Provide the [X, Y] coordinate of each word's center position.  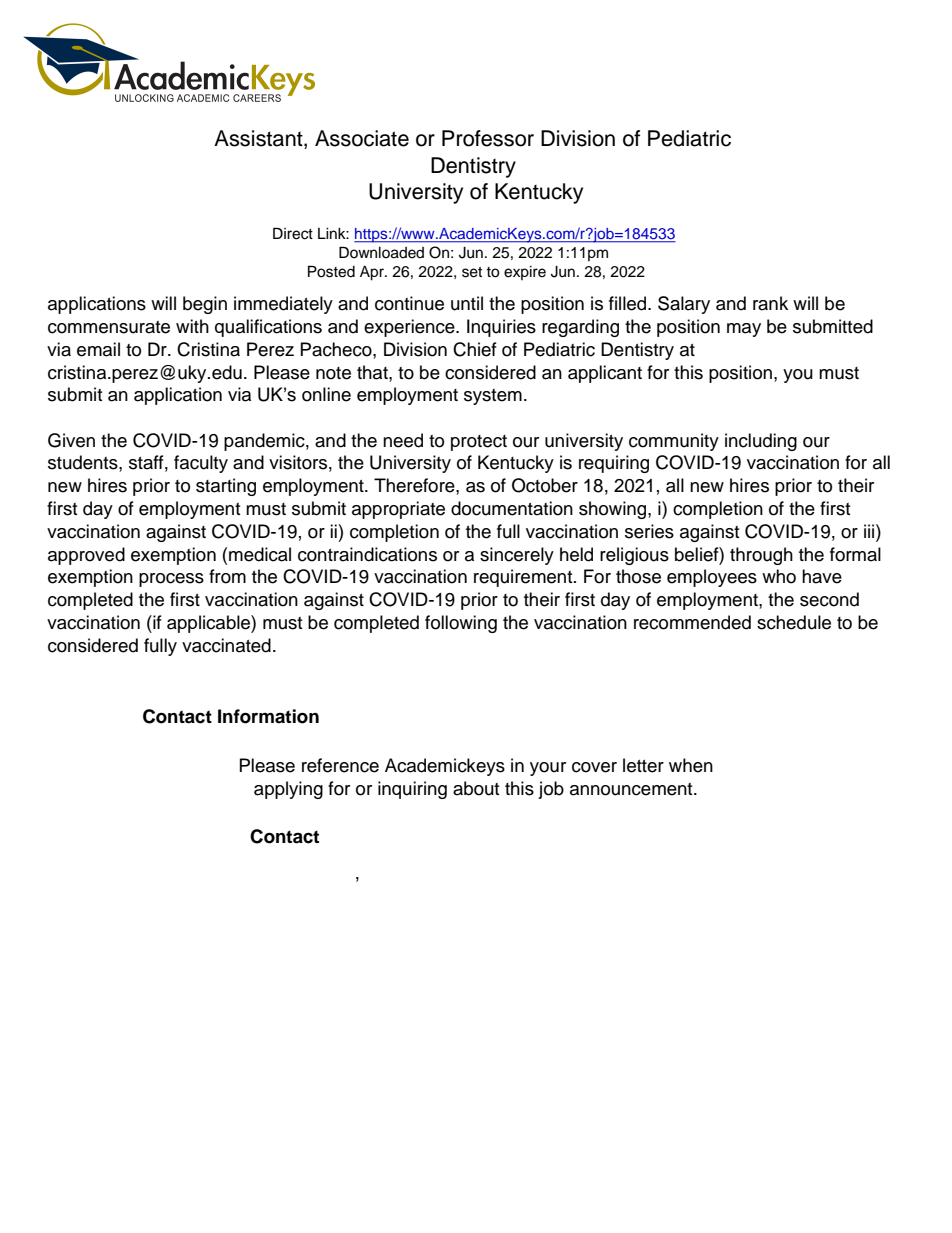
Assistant [259, 139]
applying [288, 790]
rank [770, 303]
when [691, 765]
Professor [488, 138]
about [476, 788]
